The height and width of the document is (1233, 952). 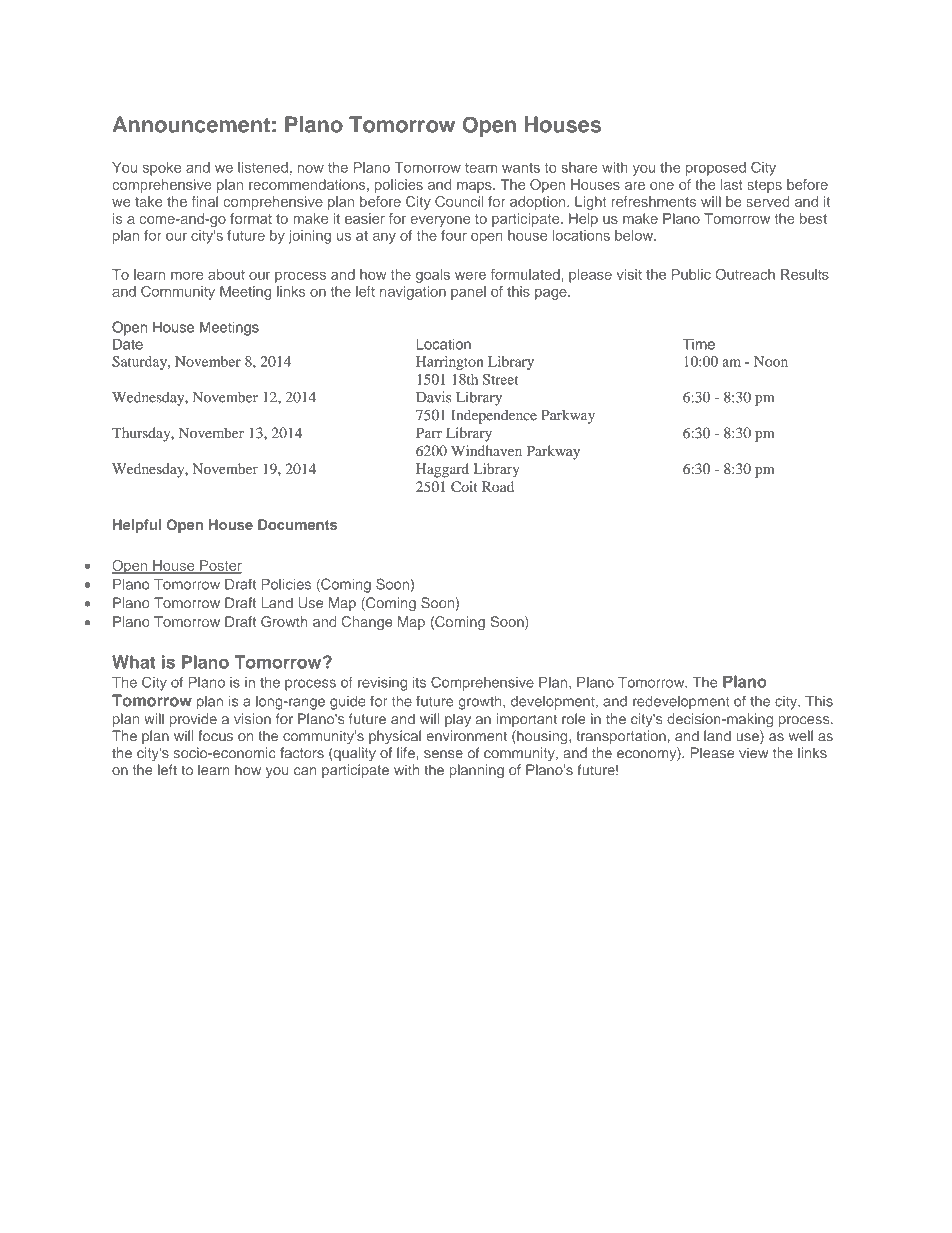 I want to click on focus, so click(x=215, y=736).
